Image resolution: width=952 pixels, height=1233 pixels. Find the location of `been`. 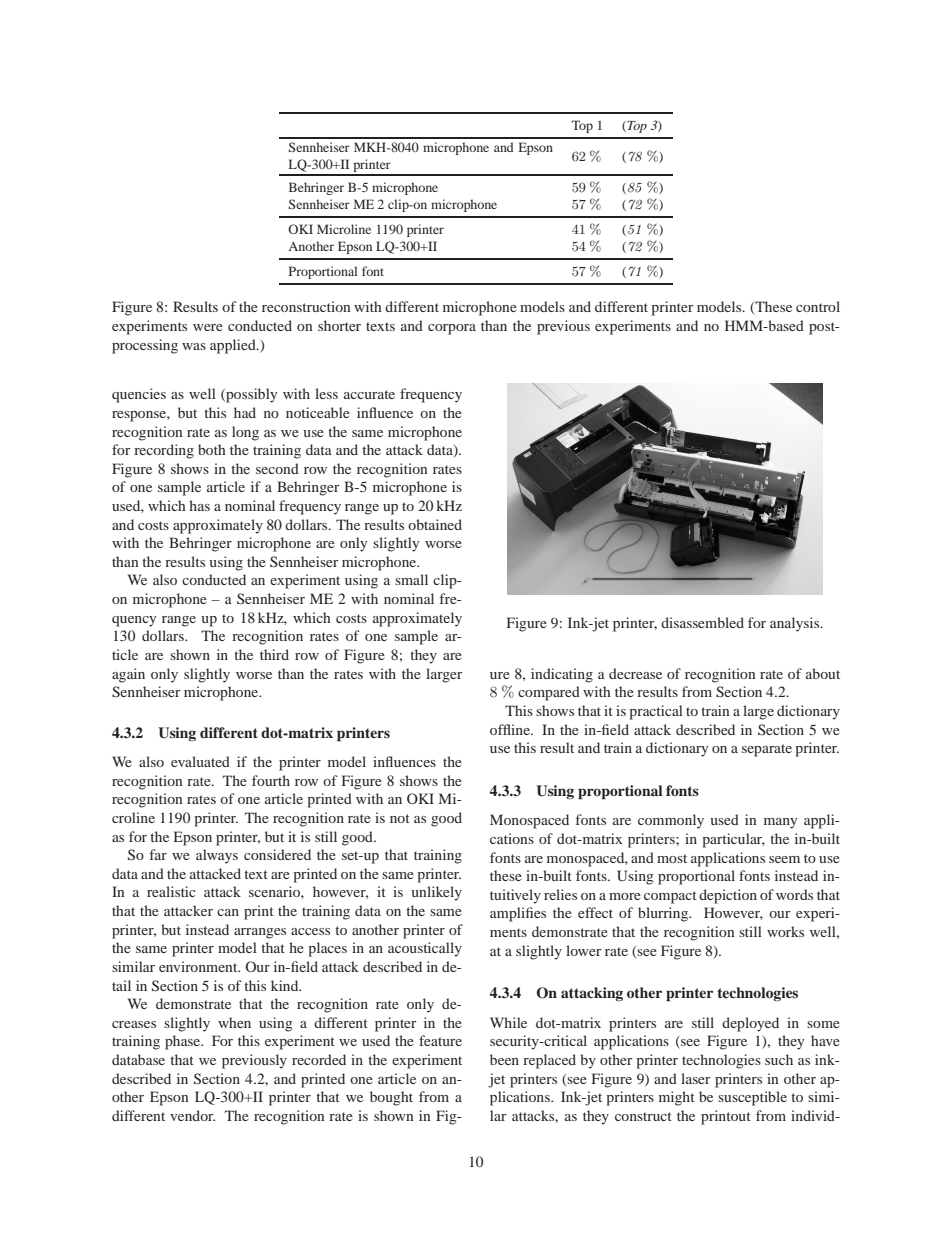

been is located at coordinates (504, 1059).
